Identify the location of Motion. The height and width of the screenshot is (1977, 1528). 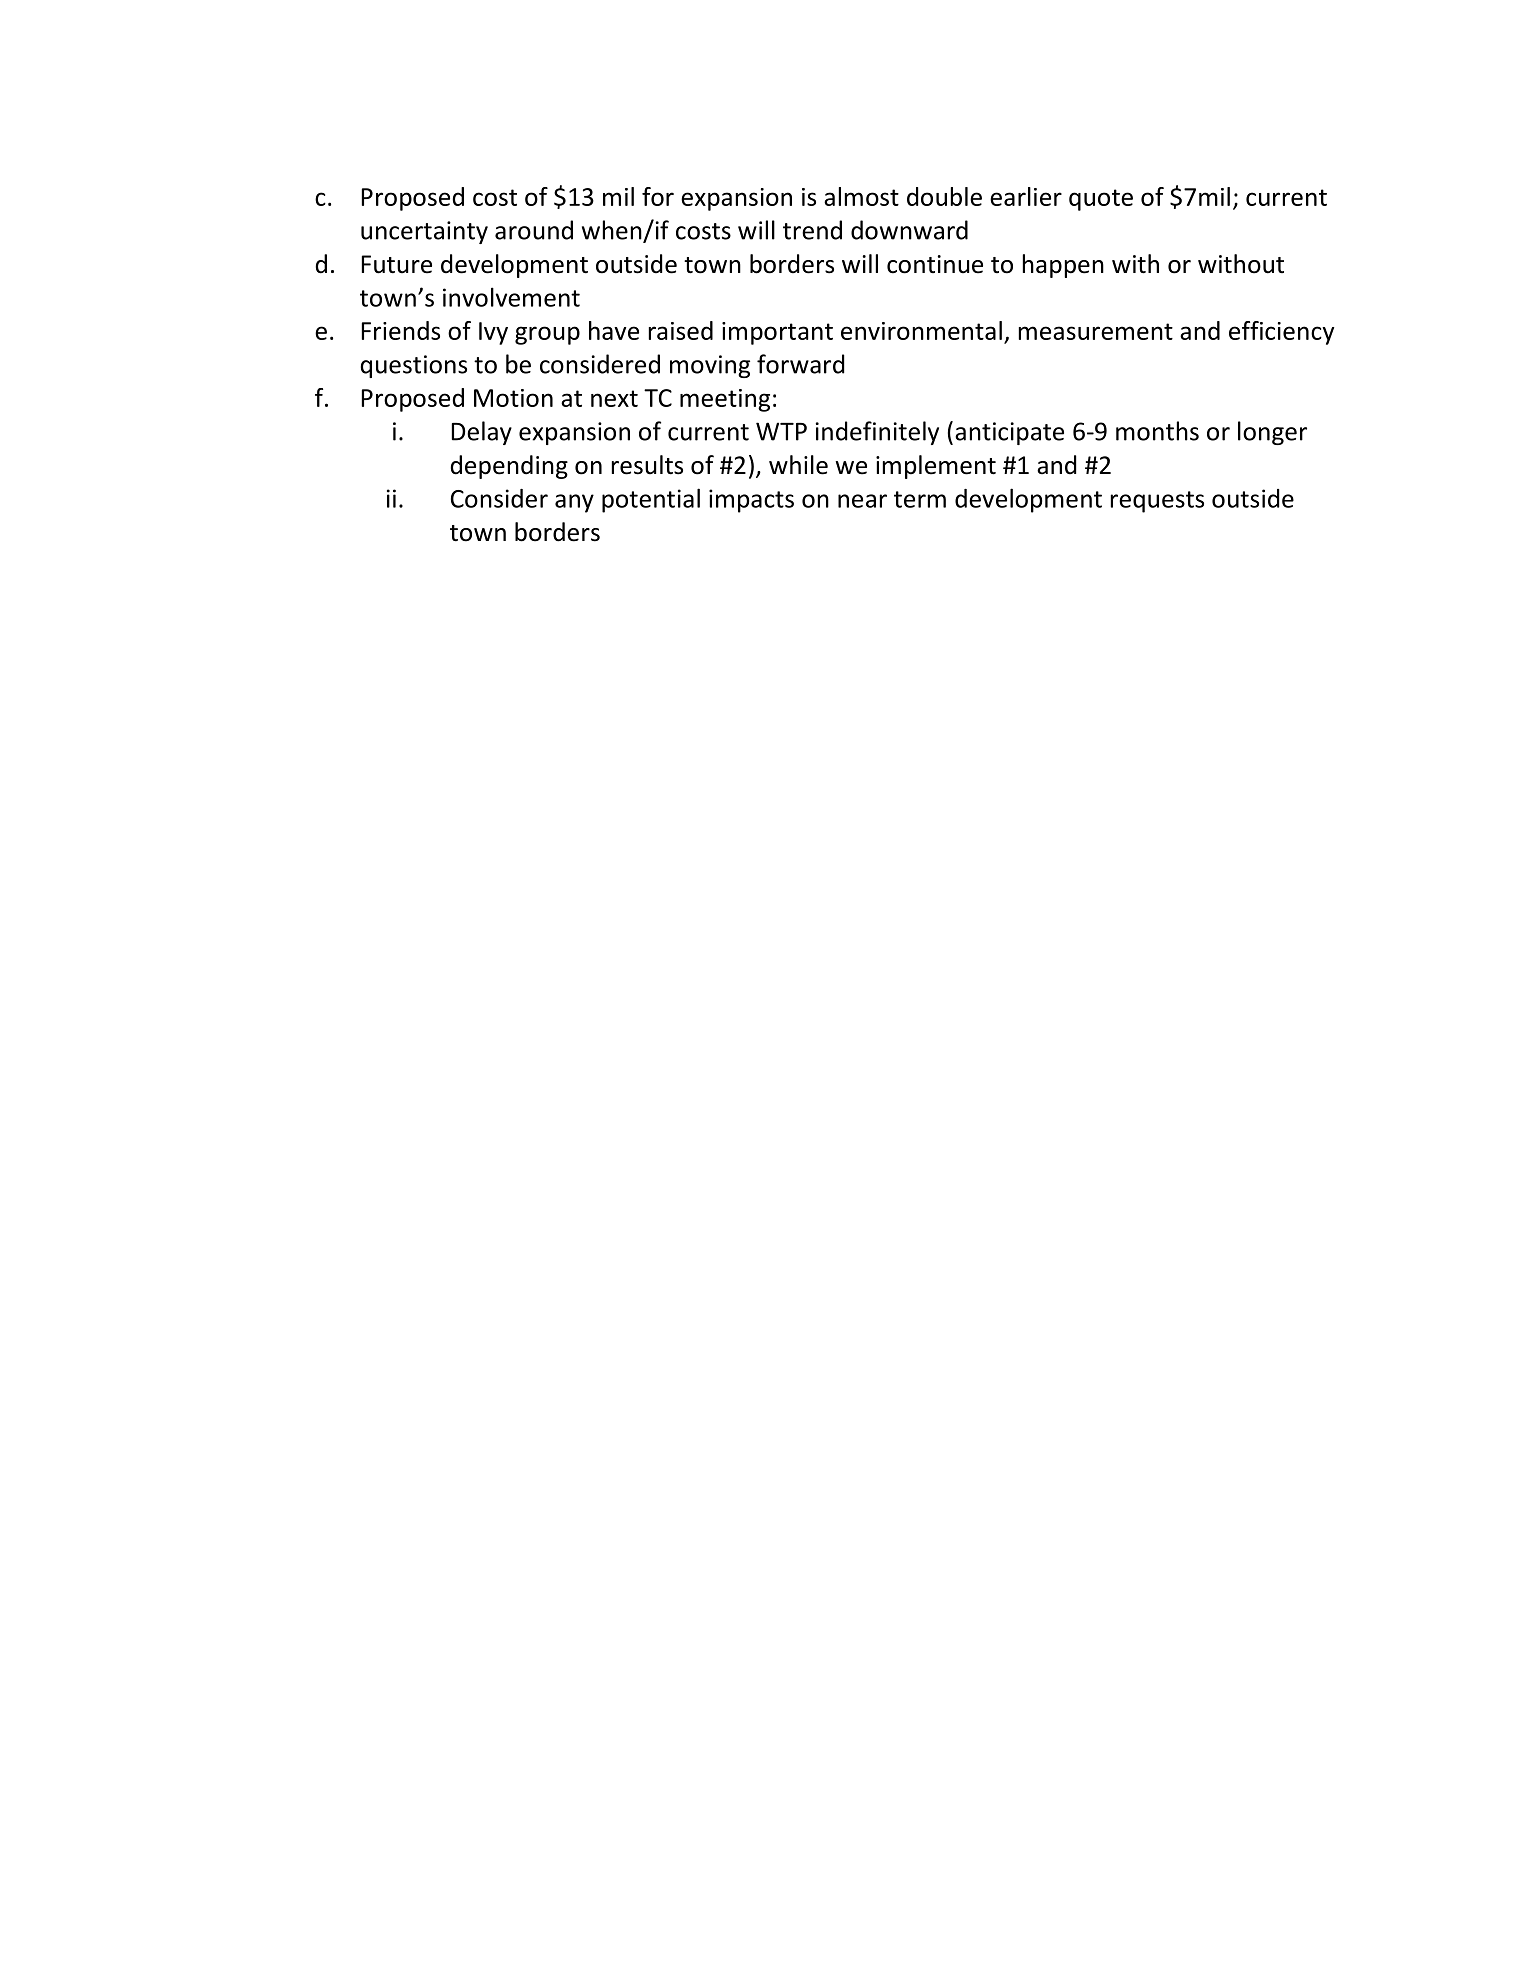
(513, 398).
